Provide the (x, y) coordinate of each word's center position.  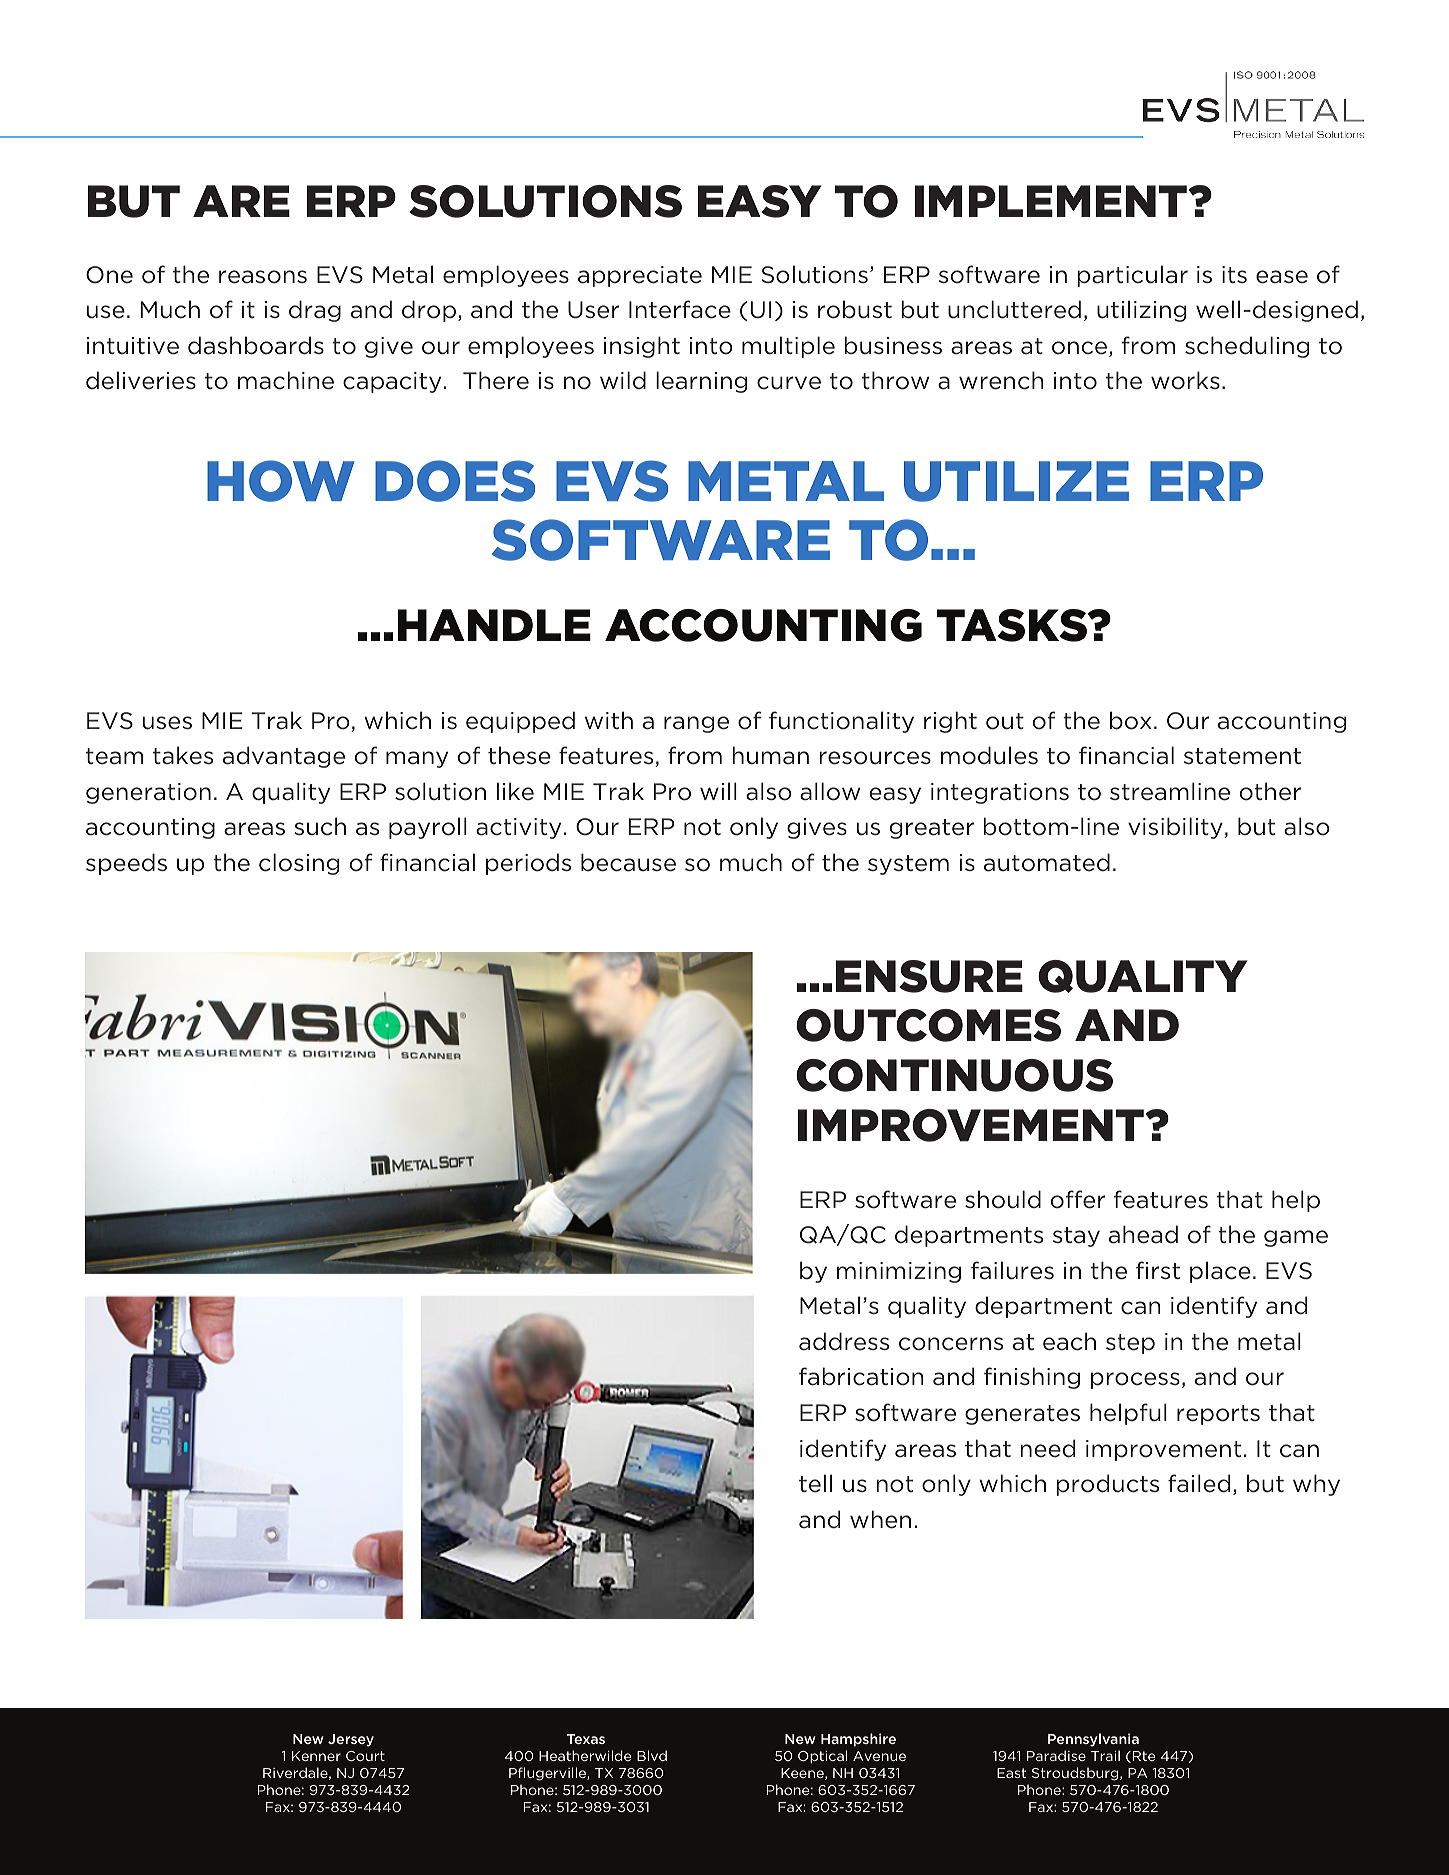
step (1130, 1344)
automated (1047, 862)
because (628, 862)
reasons (263, 277)
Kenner (316, 1756)
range (696, 724)
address (844, 1341)
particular (1132, 276)
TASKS (1013, 625)
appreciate (640, 276)
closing (299, 864)
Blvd (652, 1755)
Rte (1144, 1756)
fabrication (861, 1376)
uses (167, 723)
